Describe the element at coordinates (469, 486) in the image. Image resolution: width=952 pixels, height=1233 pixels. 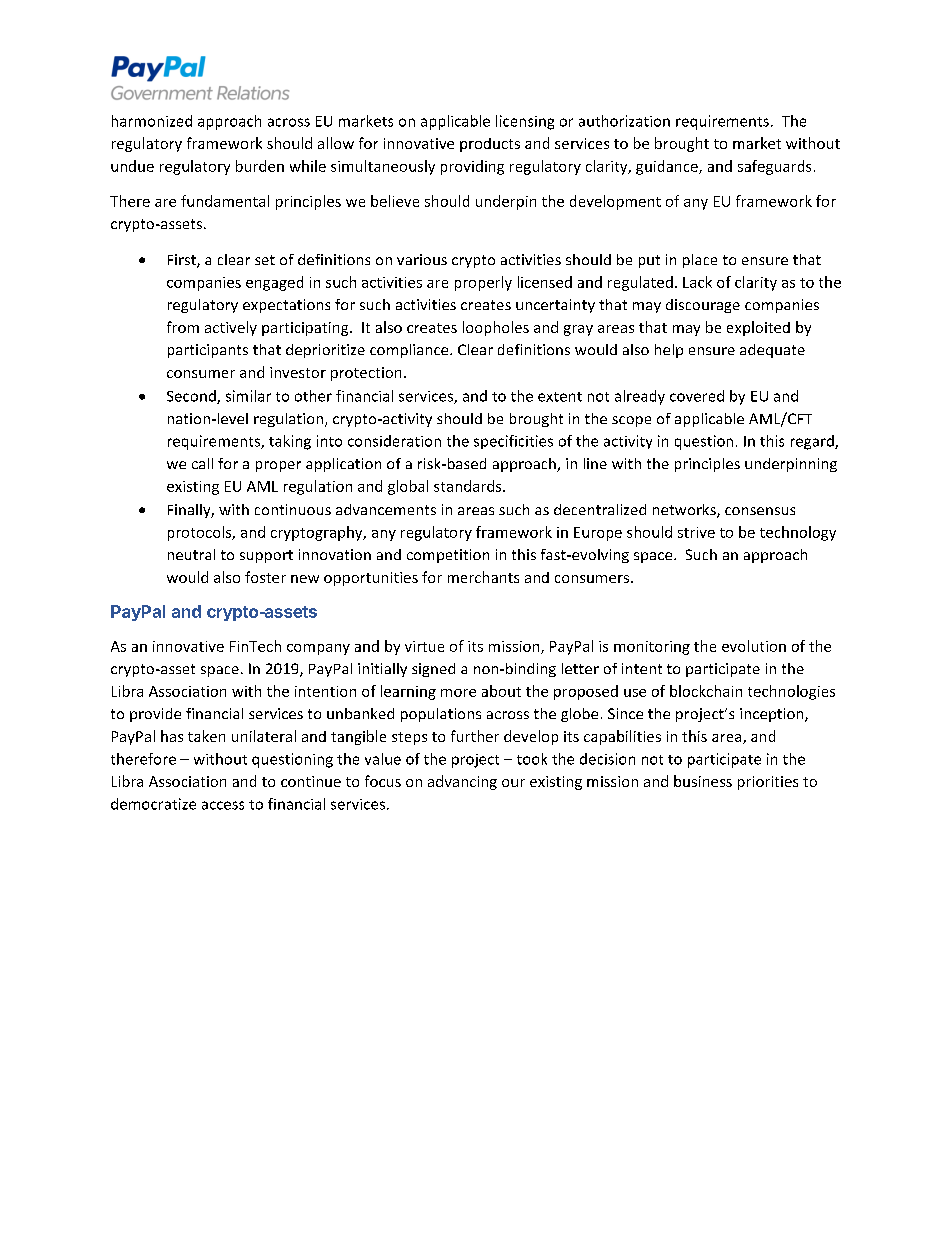
I see `standards` at that location.
